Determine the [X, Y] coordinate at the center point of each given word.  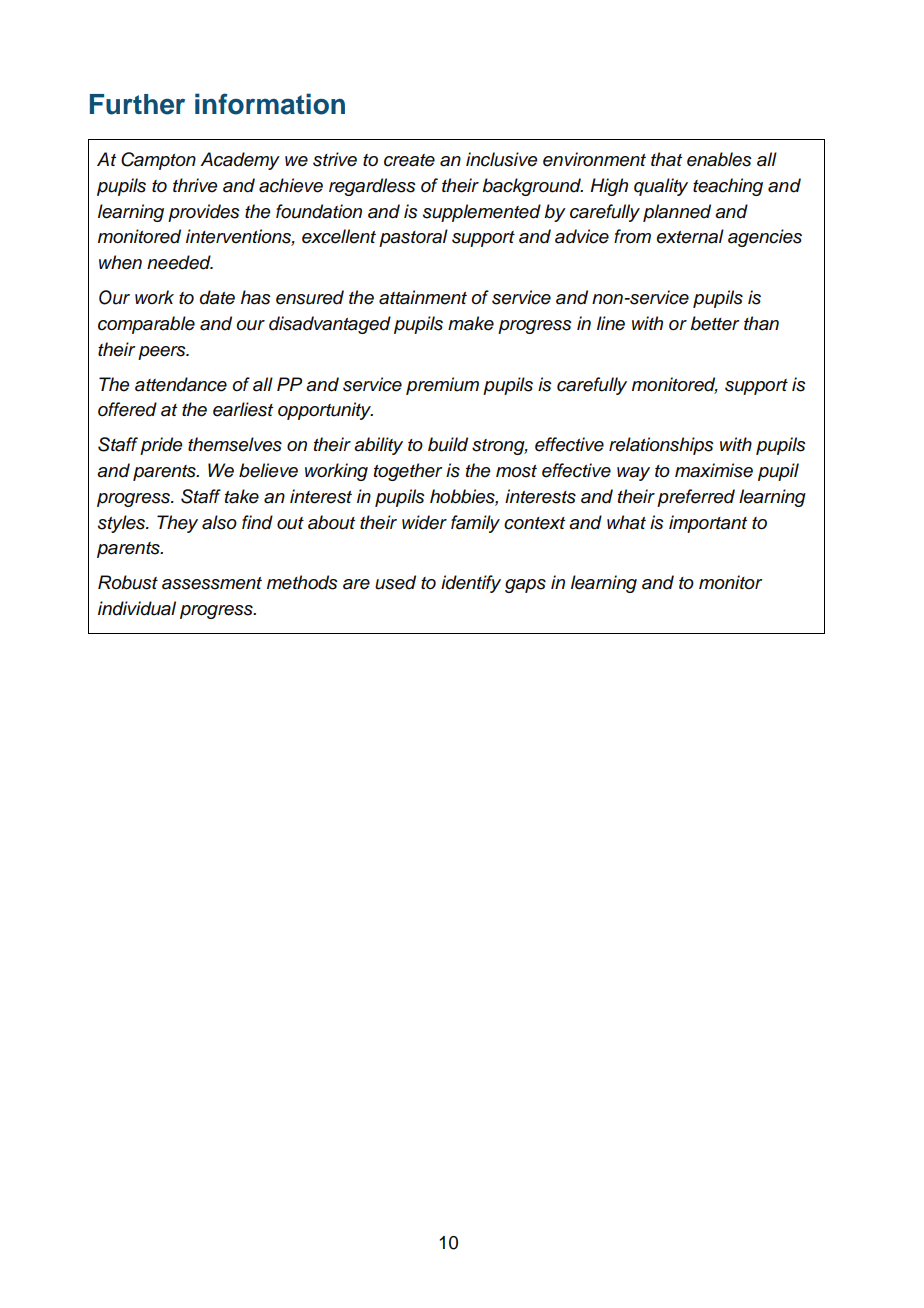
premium [442, 386]
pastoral [413, 238]
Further [137, 104]
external [690, 236]
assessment [212, 583]
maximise [714, 470]
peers [163, 353]
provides [204, 213]
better [715, 323]
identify [471, 584]
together [408, 472]
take [242, 496]
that [666, 159]
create [409, 160]
